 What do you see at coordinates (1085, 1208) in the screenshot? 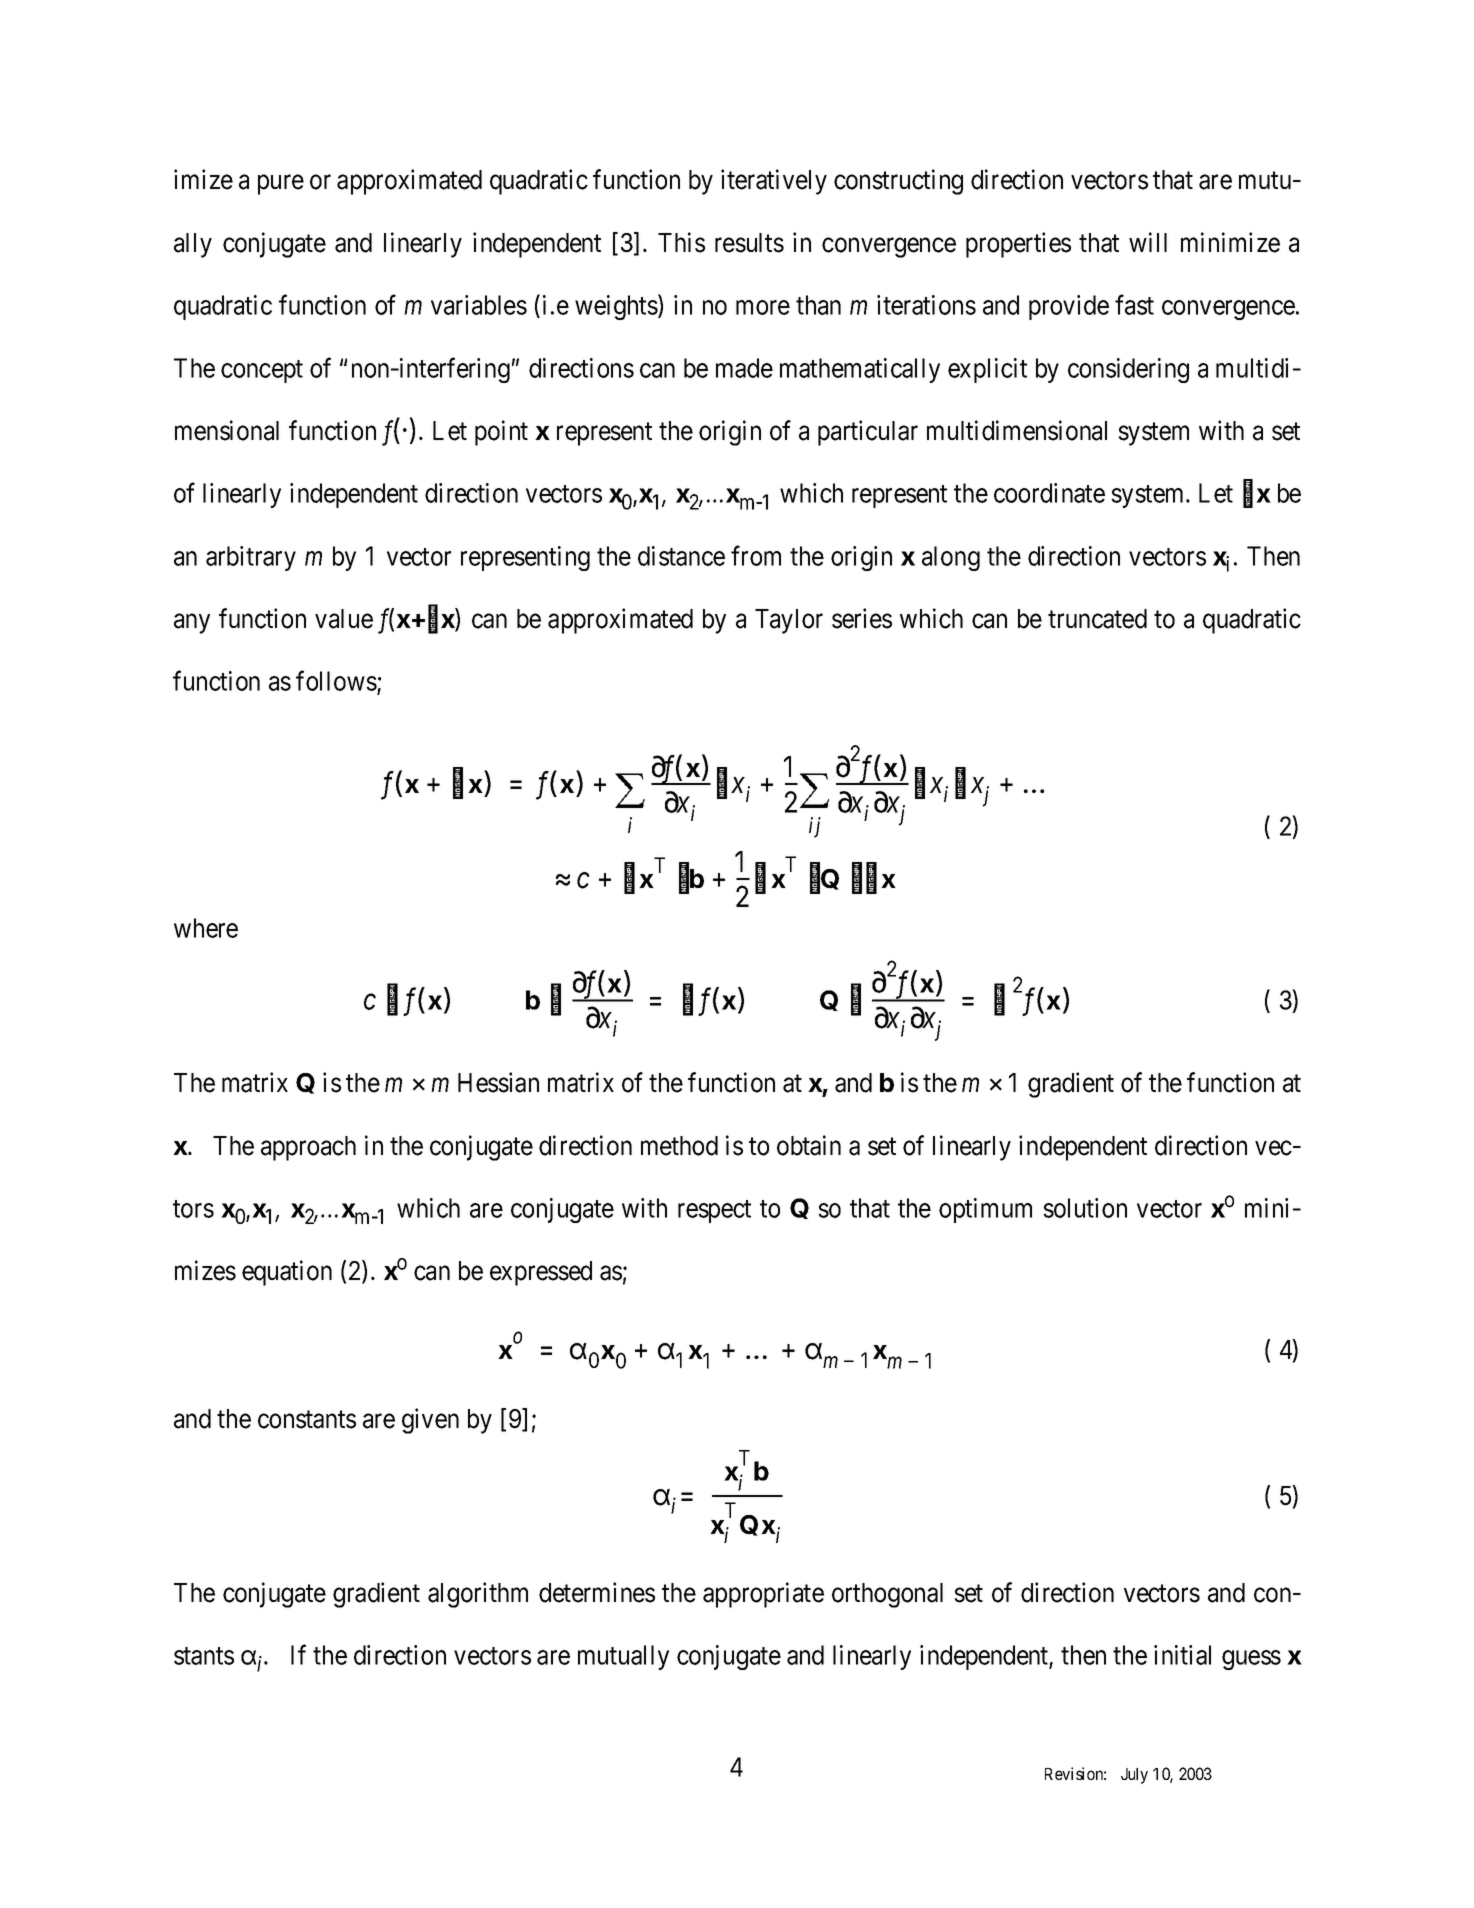
I see `solution` at bounding box center [1085, 1208].
